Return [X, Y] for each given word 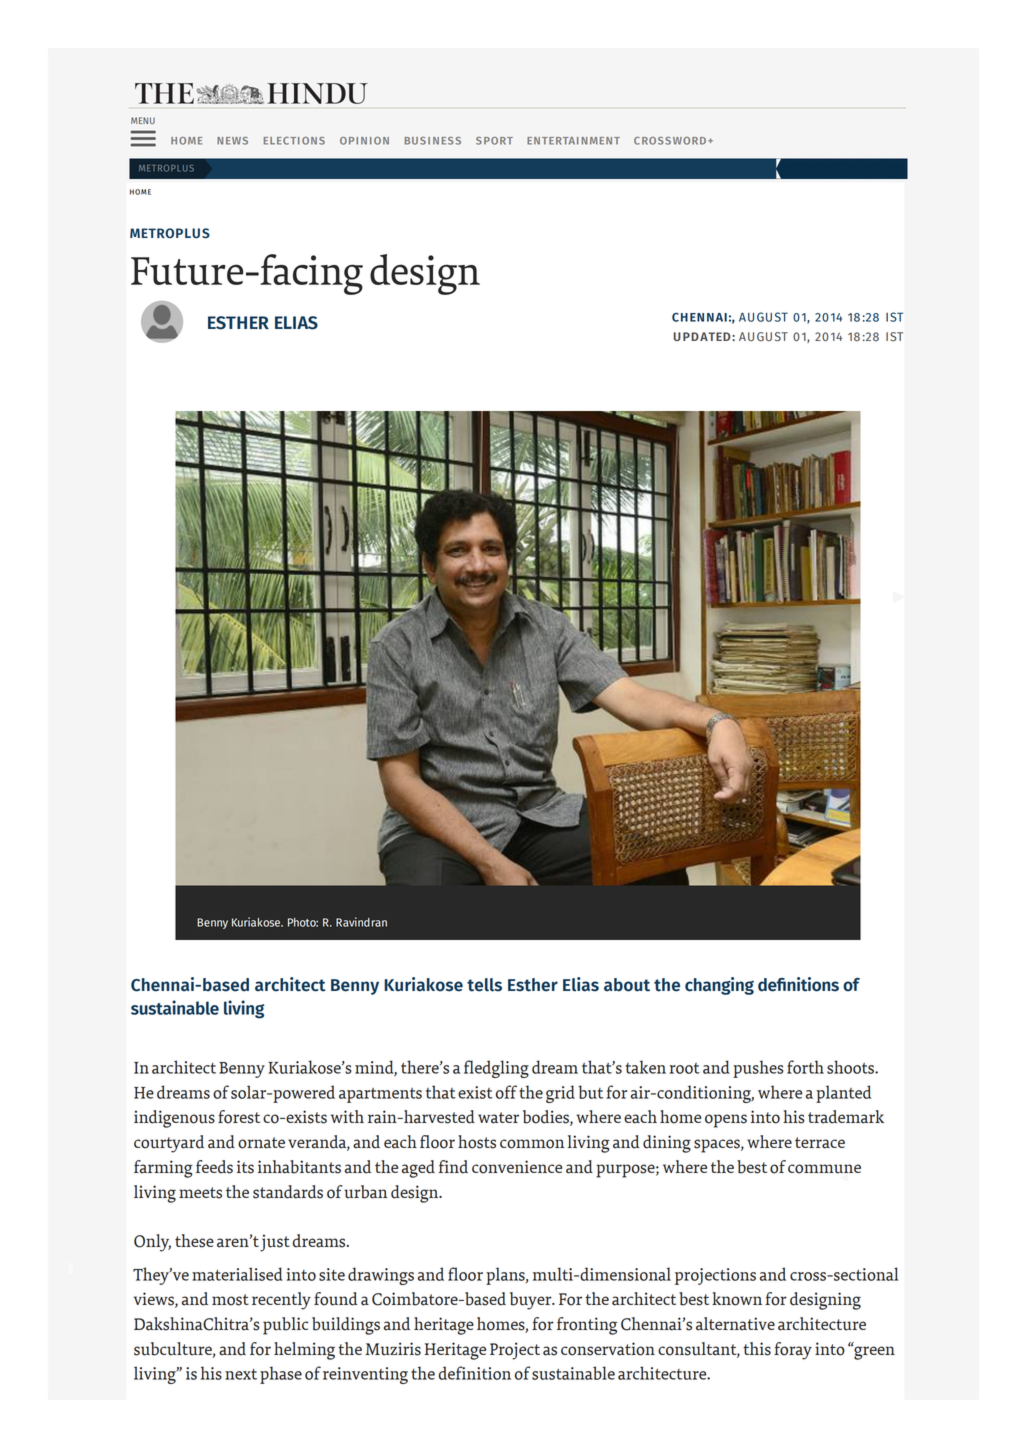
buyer [532, 1301]
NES [443, 141]
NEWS [232, 141]
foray [793, 1351]
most [230, 1300]
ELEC [276, 141]
